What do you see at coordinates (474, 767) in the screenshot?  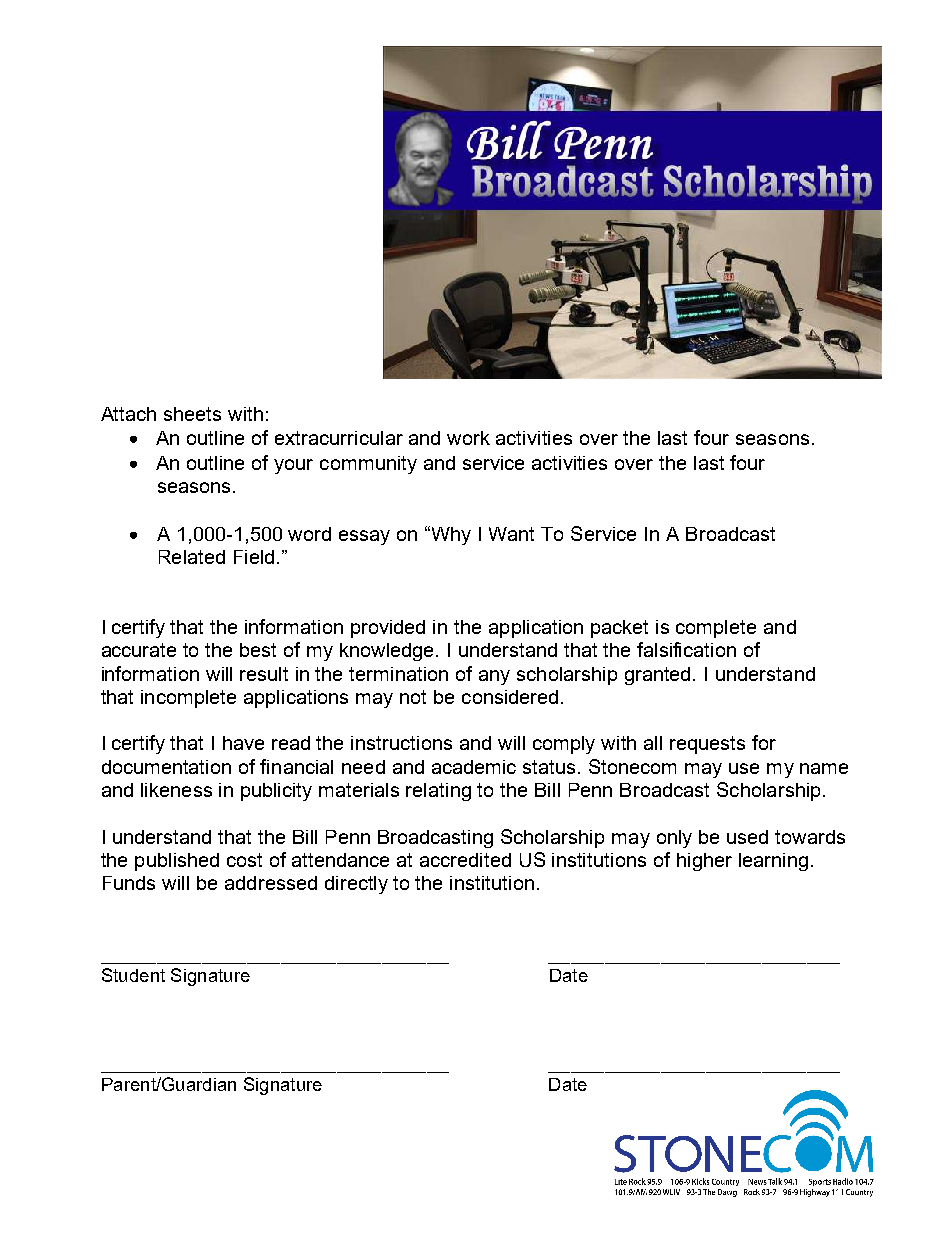 I see `academic` at bounding box center [474, 767].
